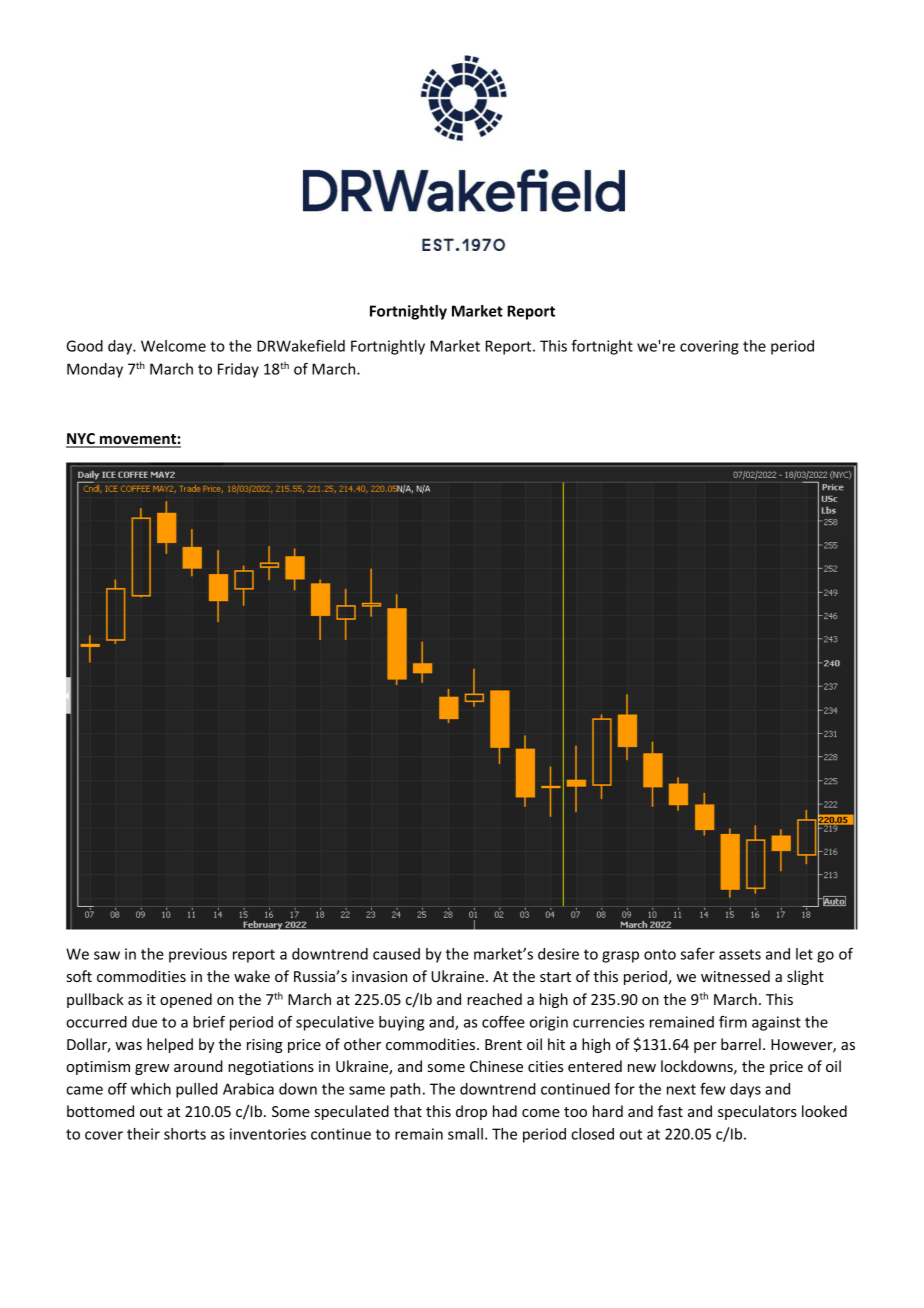 This image has width=924, height=1308. Describe the element at coordinates (757, 1112) in the image. I see `speculators` at that location.
